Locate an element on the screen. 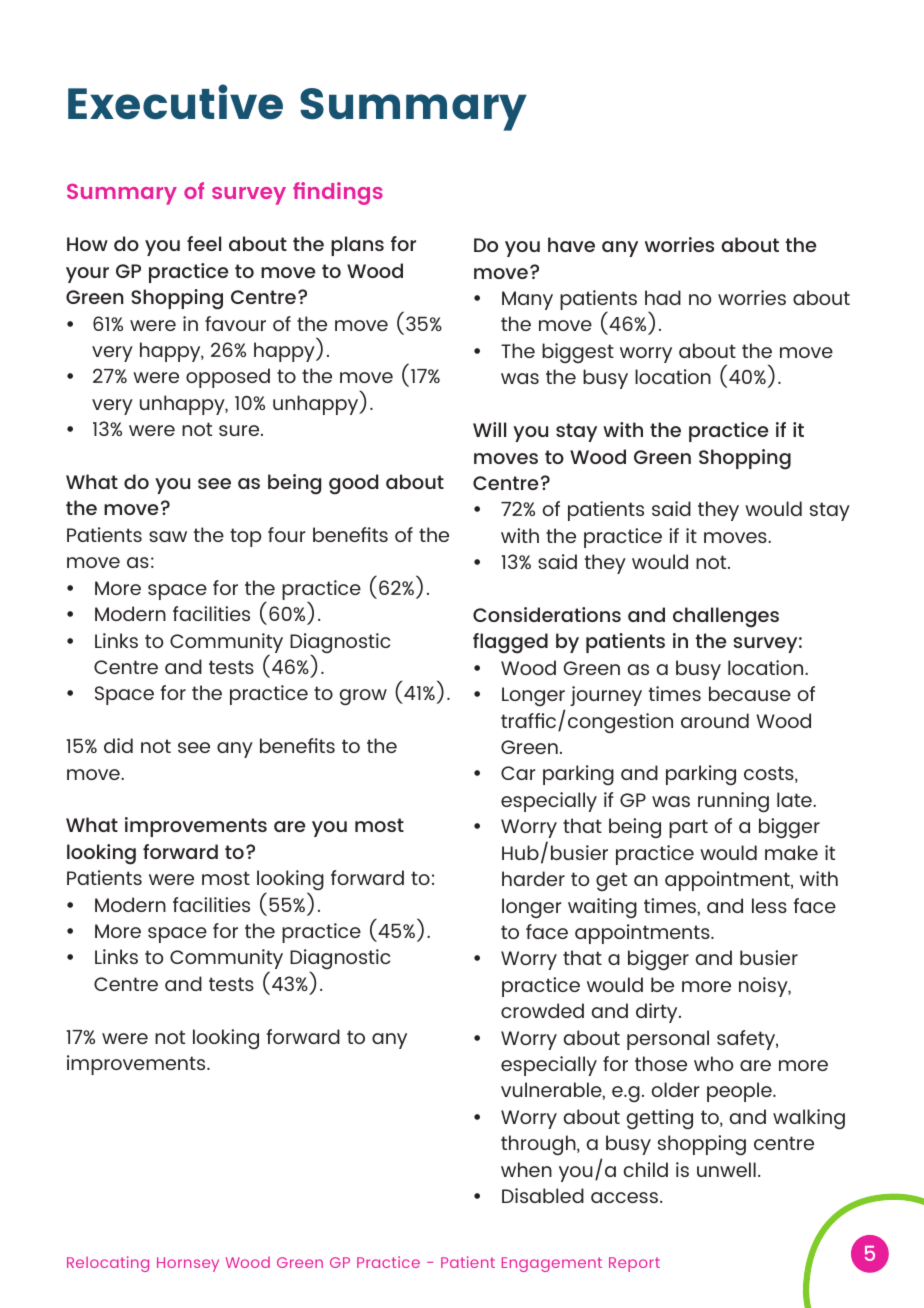 The image size is (924, 1308). Disabled is located at coordinates (543, 1195).
